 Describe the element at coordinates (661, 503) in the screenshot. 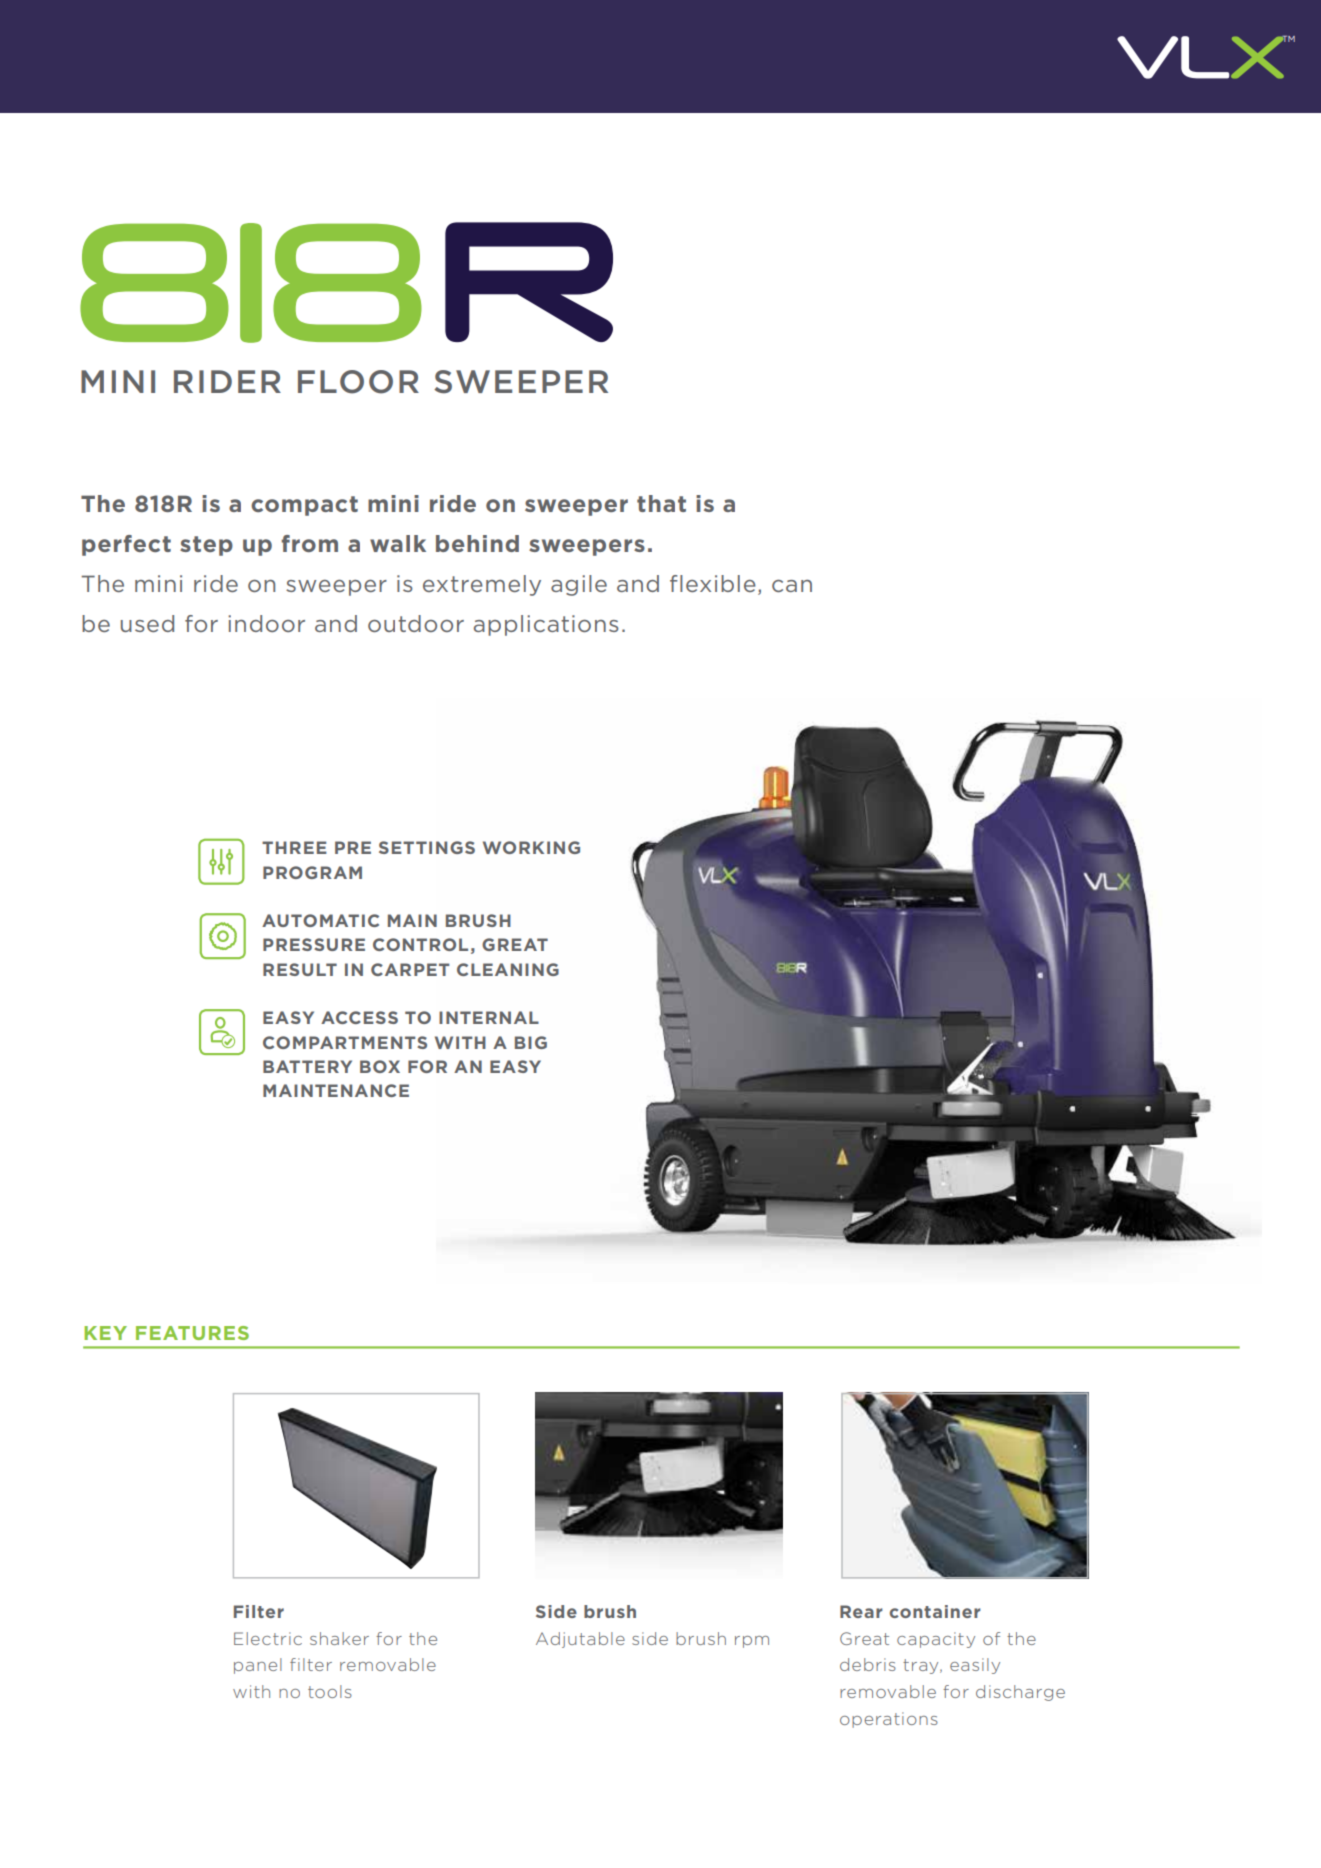

I see `that` at that location.
